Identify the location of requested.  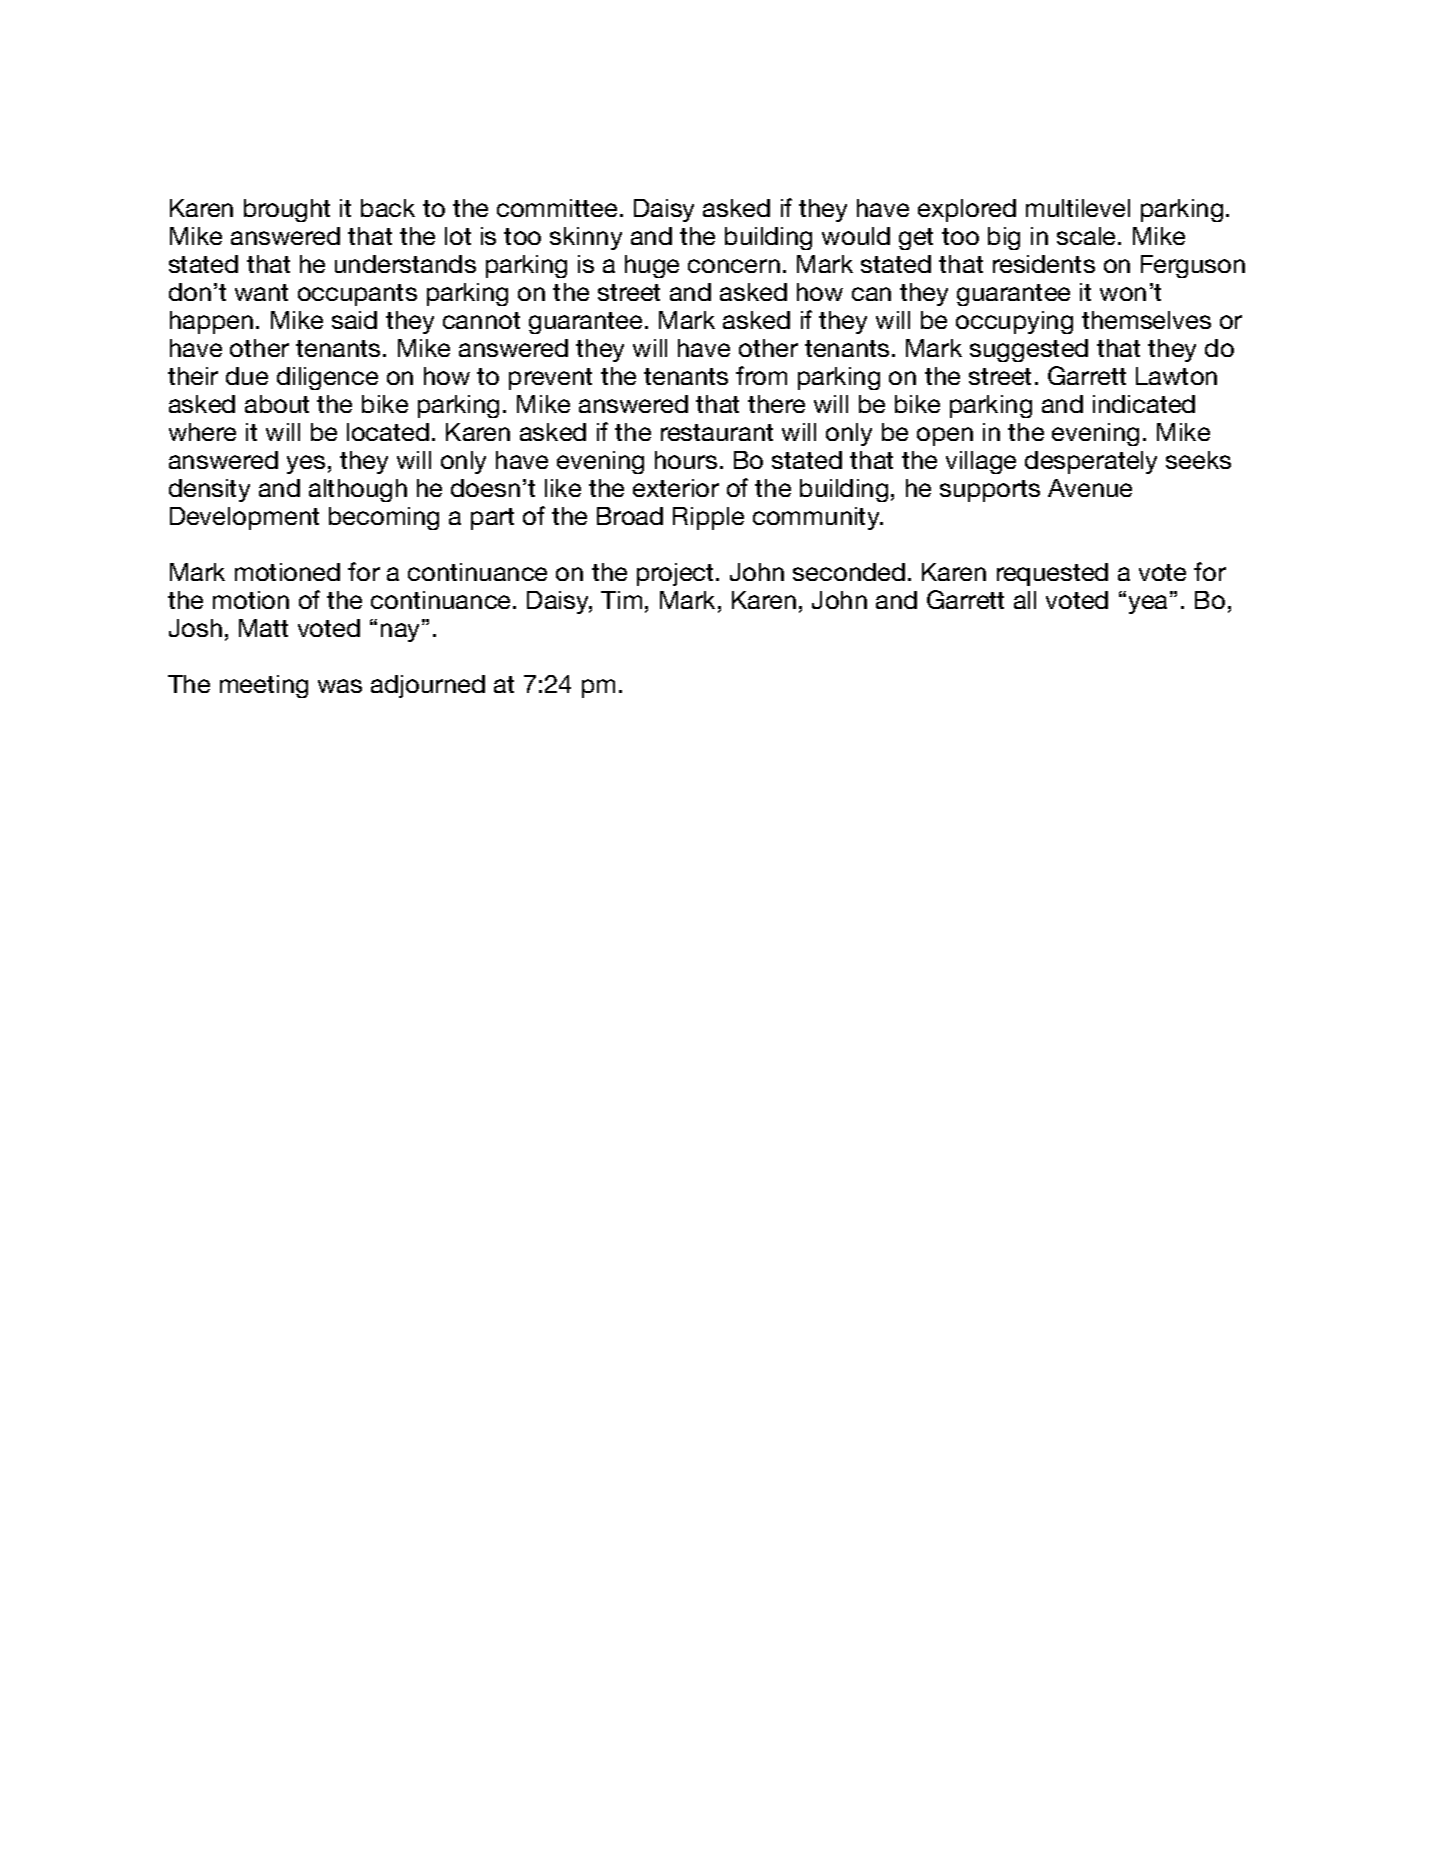
(1052, 574).
